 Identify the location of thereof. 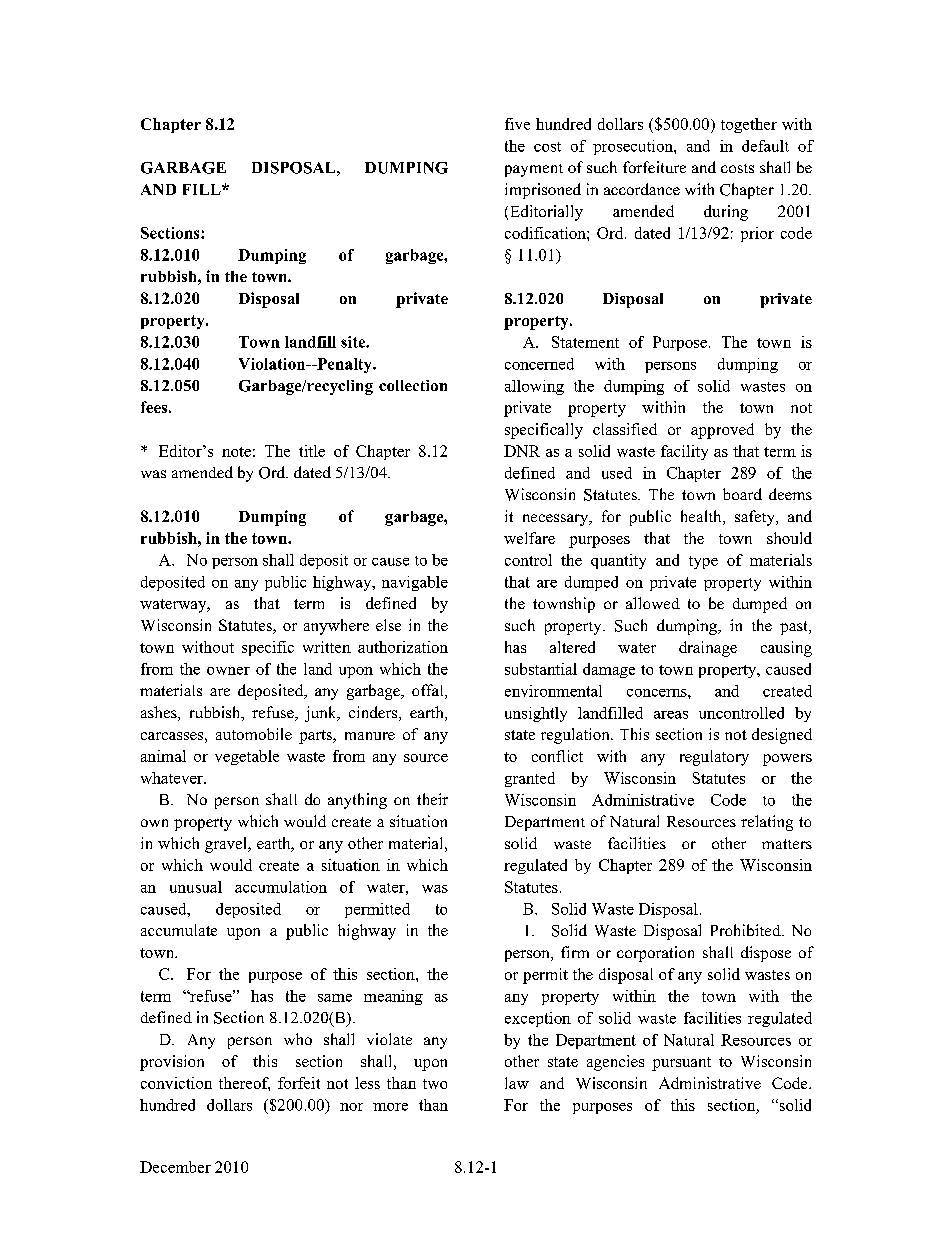
(244, 1084).
